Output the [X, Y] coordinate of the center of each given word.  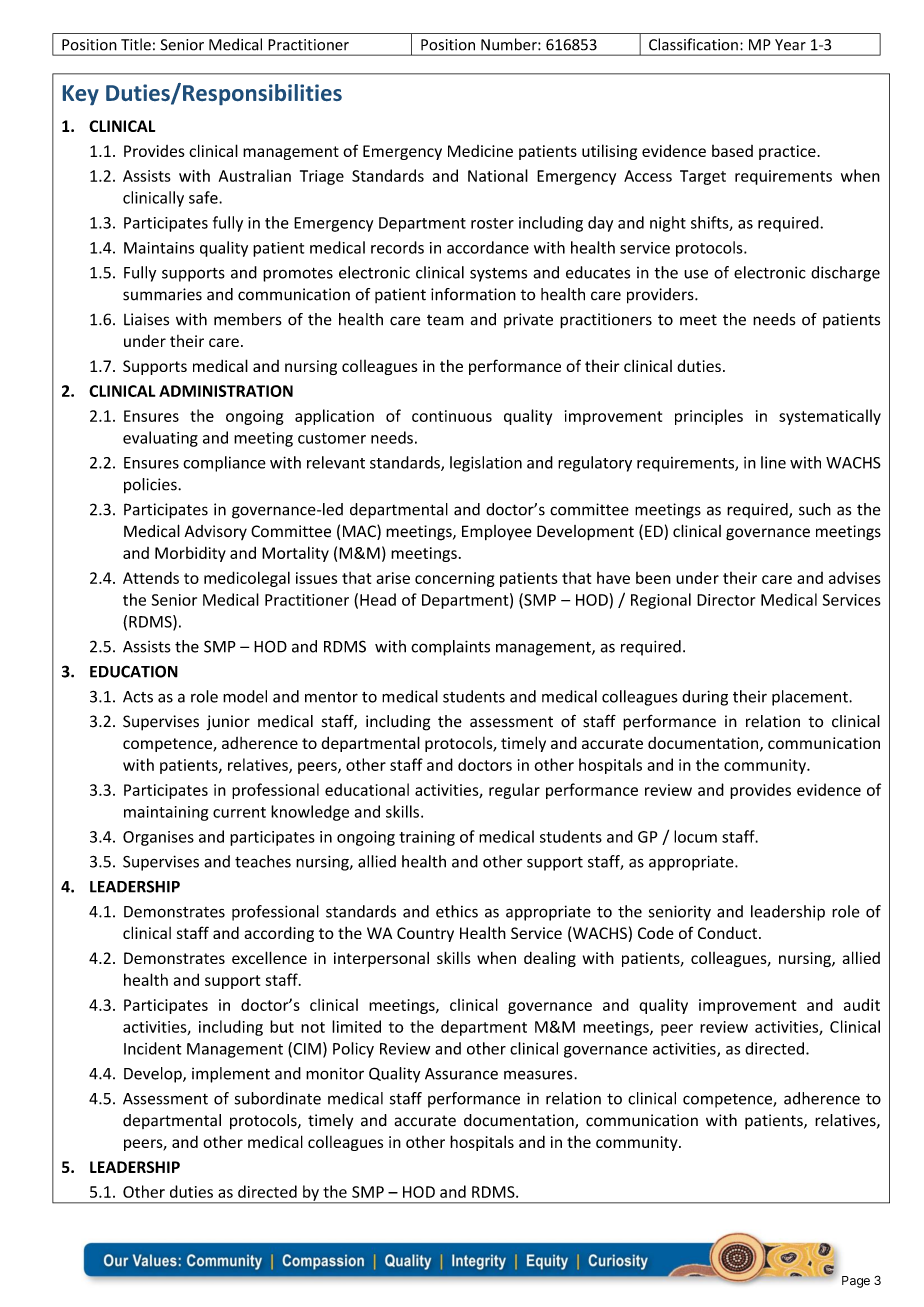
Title [136, 44]
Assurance [461, 1074]
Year [790, 45]
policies [151, 486]
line [773, 462]
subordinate [278, 1098]
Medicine [480, 151]
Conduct [729, 933]
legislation [486, 464]
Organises [158, 838]
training [427, 838]
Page [856, 1282]
